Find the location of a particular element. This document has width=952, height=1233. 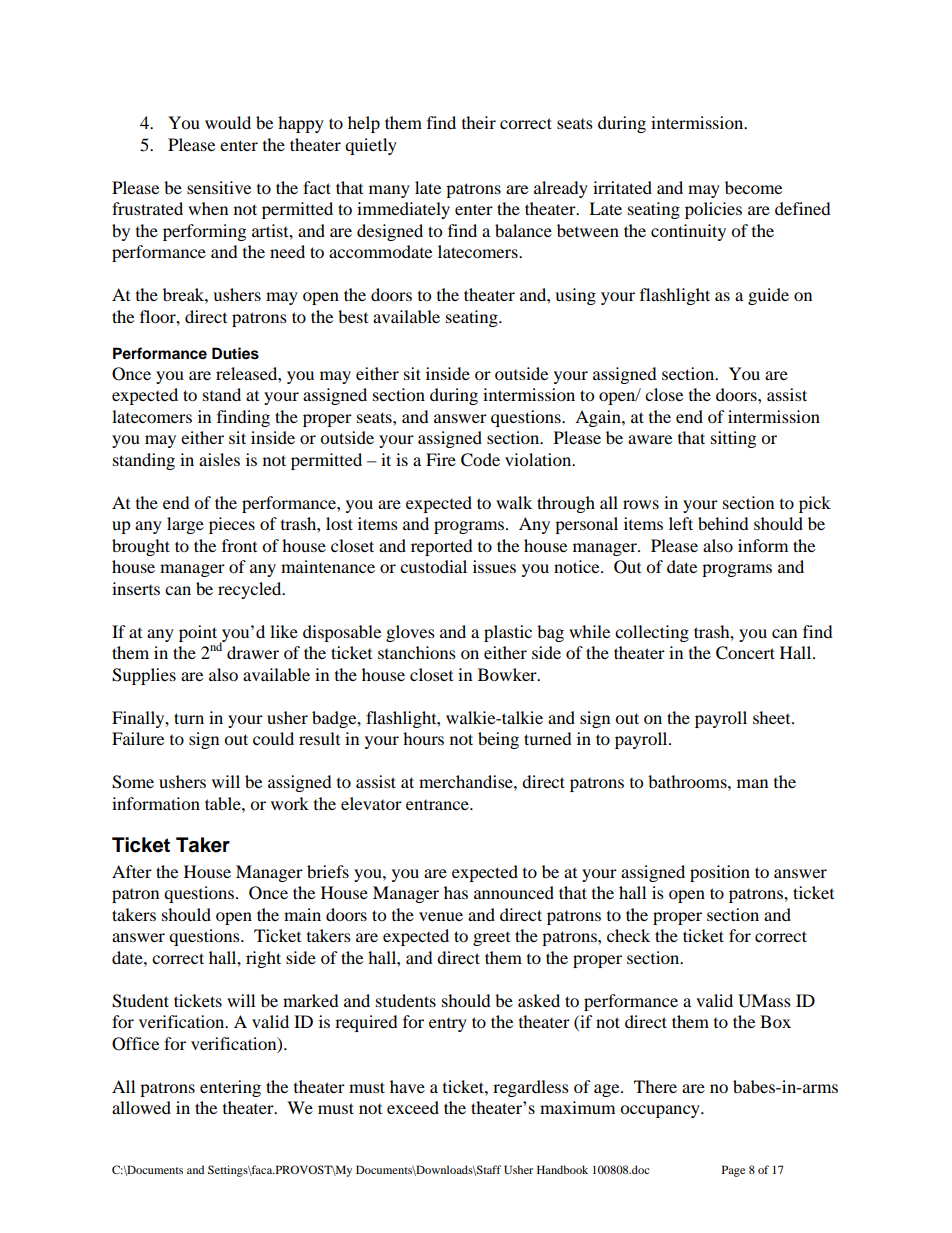

behind is located at coordinates (723, 523).
